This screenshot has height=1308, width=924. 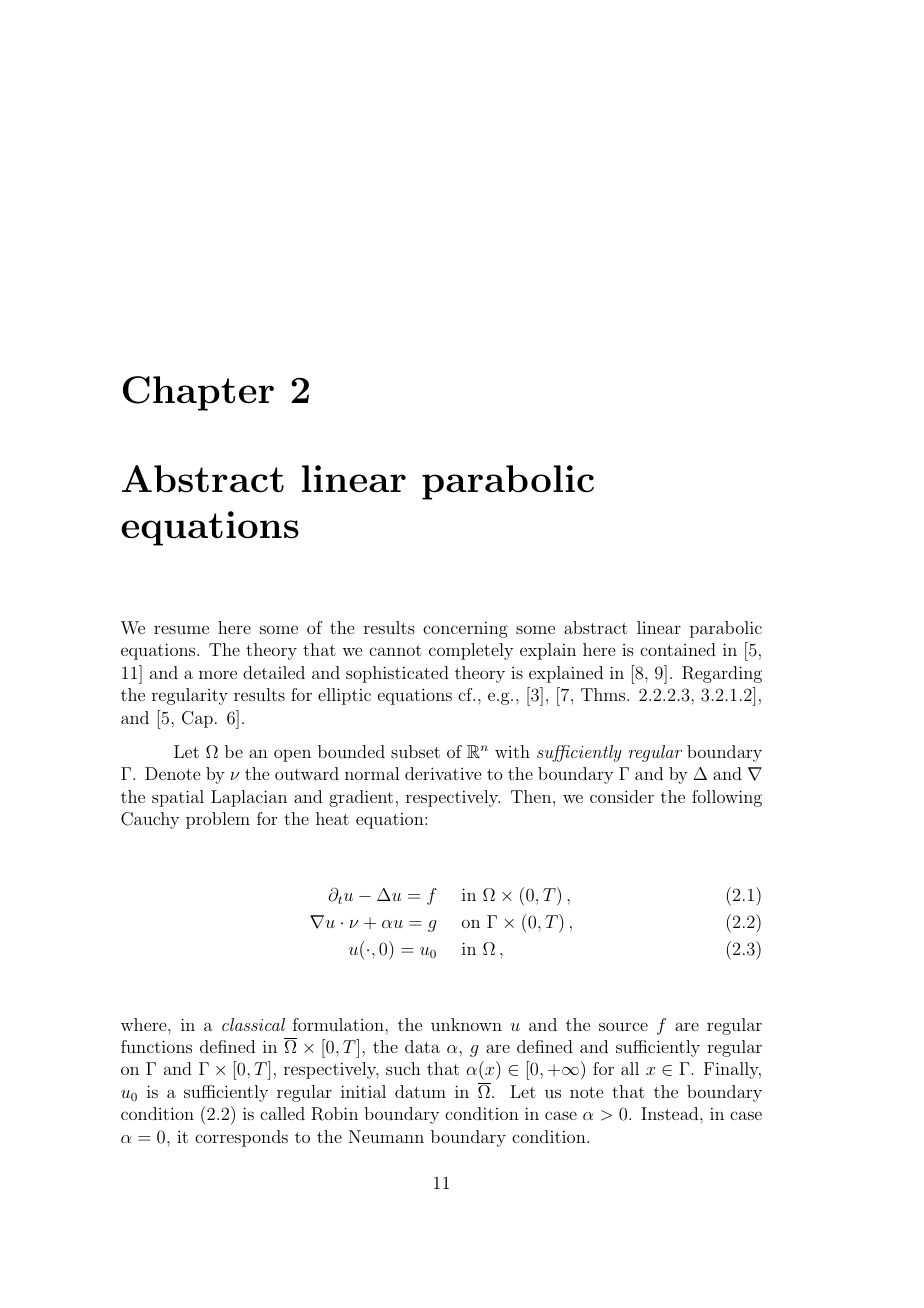 I want to click on Laplacian, so click(x=249, y=798).
